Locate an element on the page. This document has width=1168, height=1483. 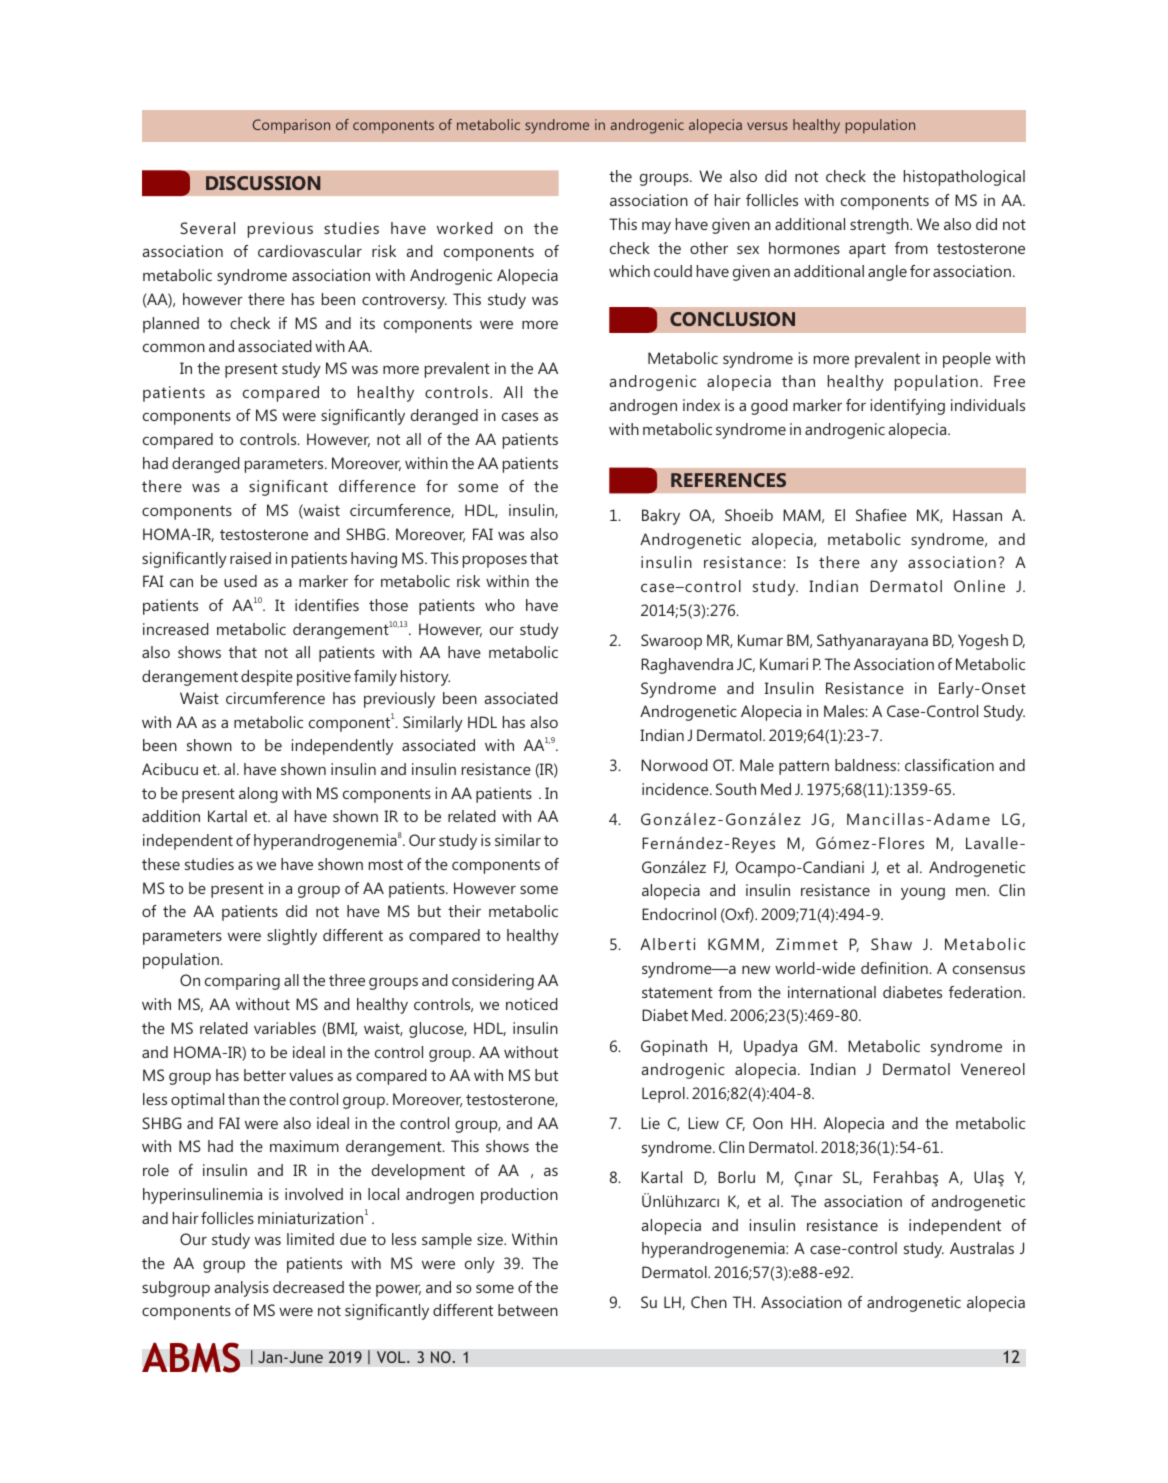
international is located at coordinates (832, 992).
